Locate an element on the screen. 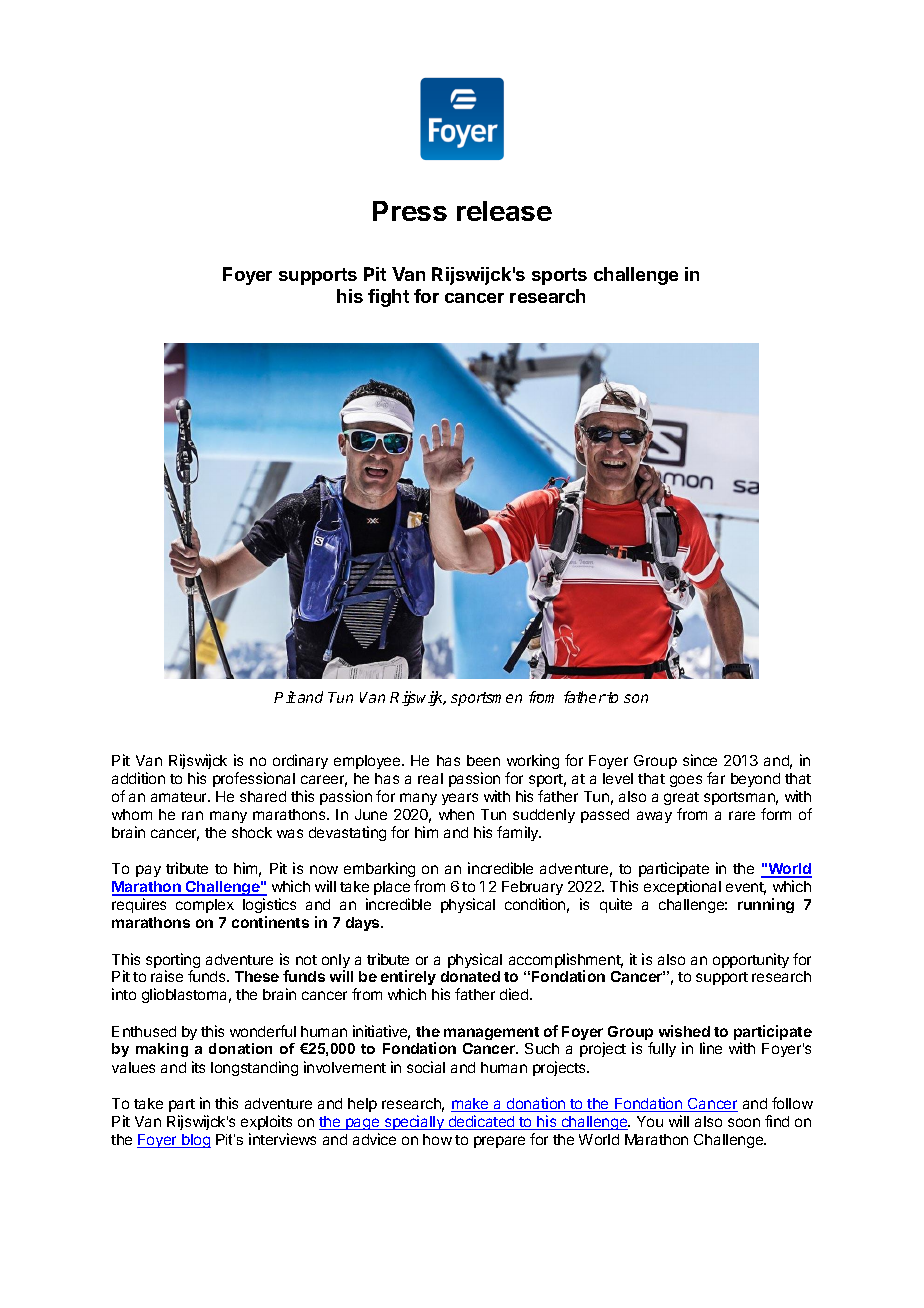 This screenshot has height=1308, width=924. blog is located at coordinates (195, 1141).
